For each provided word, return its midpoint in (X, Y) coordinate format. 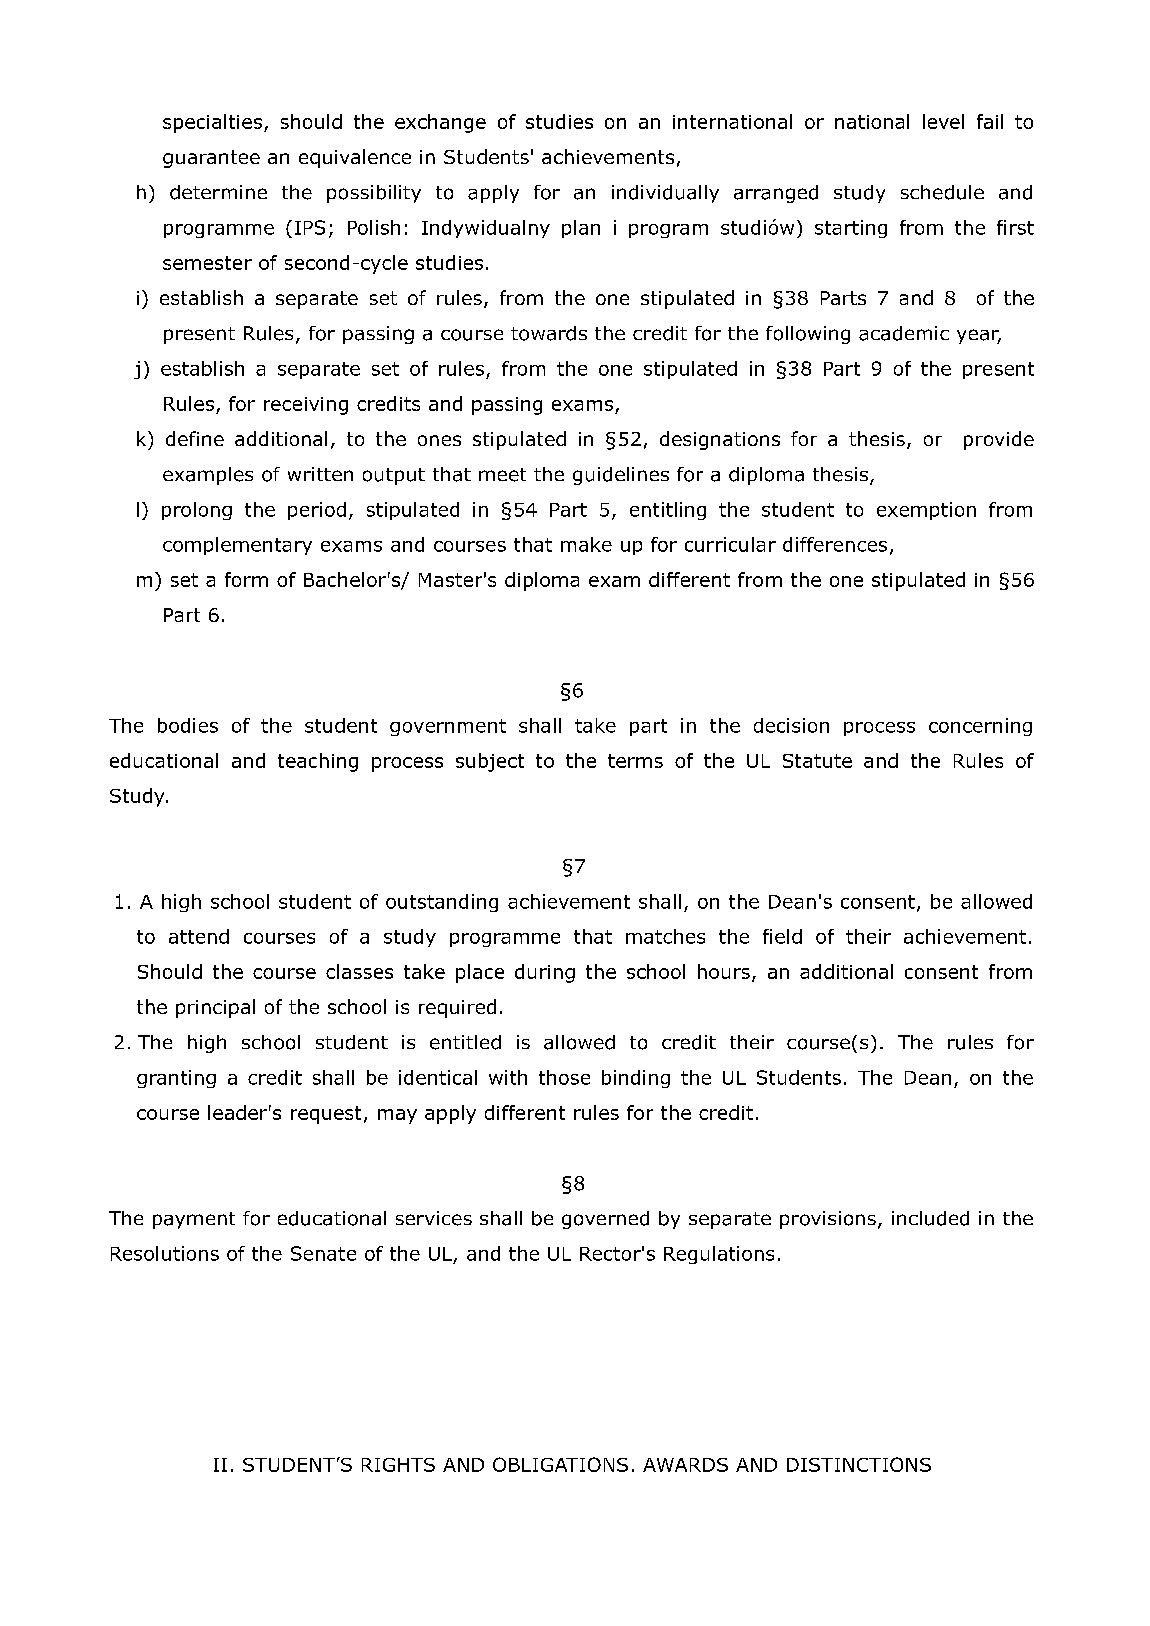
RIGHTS (398, 1465)
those (564, 1077)
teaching (318, 762)
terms (635, 761)
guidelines (621, 476)
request (326, 1115)
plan (581, 229)
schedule (942, 192)
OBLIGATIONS (560, 1464)
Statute (817, 761)
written (320, 474)
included (930, 1218)
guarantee (211, 159)
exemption (926, 511)
